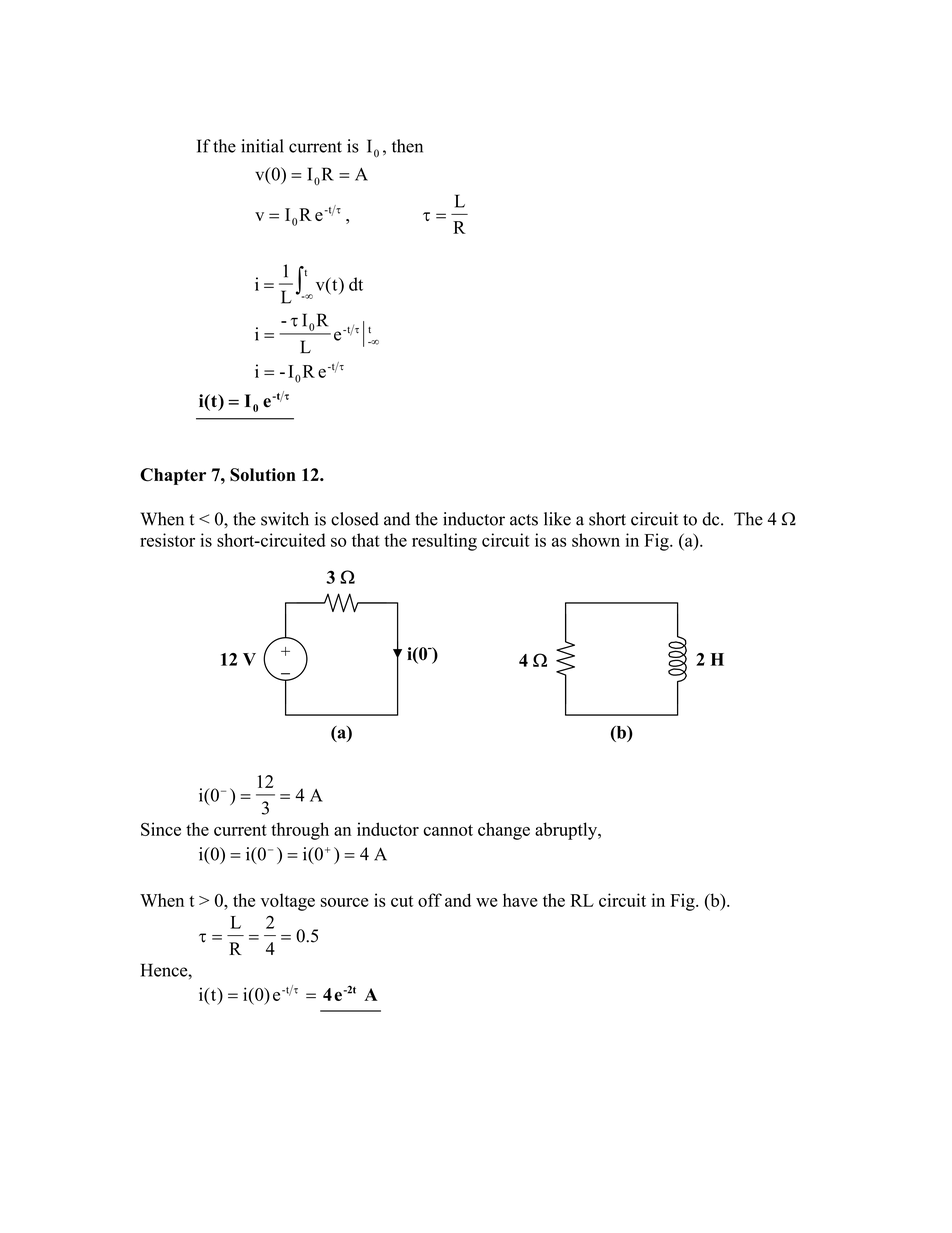 The width and height of the page is (952, 1233). What do you see at coordinates (520, 900) in the page?
I see `have` at bounding box center [520, 900].
